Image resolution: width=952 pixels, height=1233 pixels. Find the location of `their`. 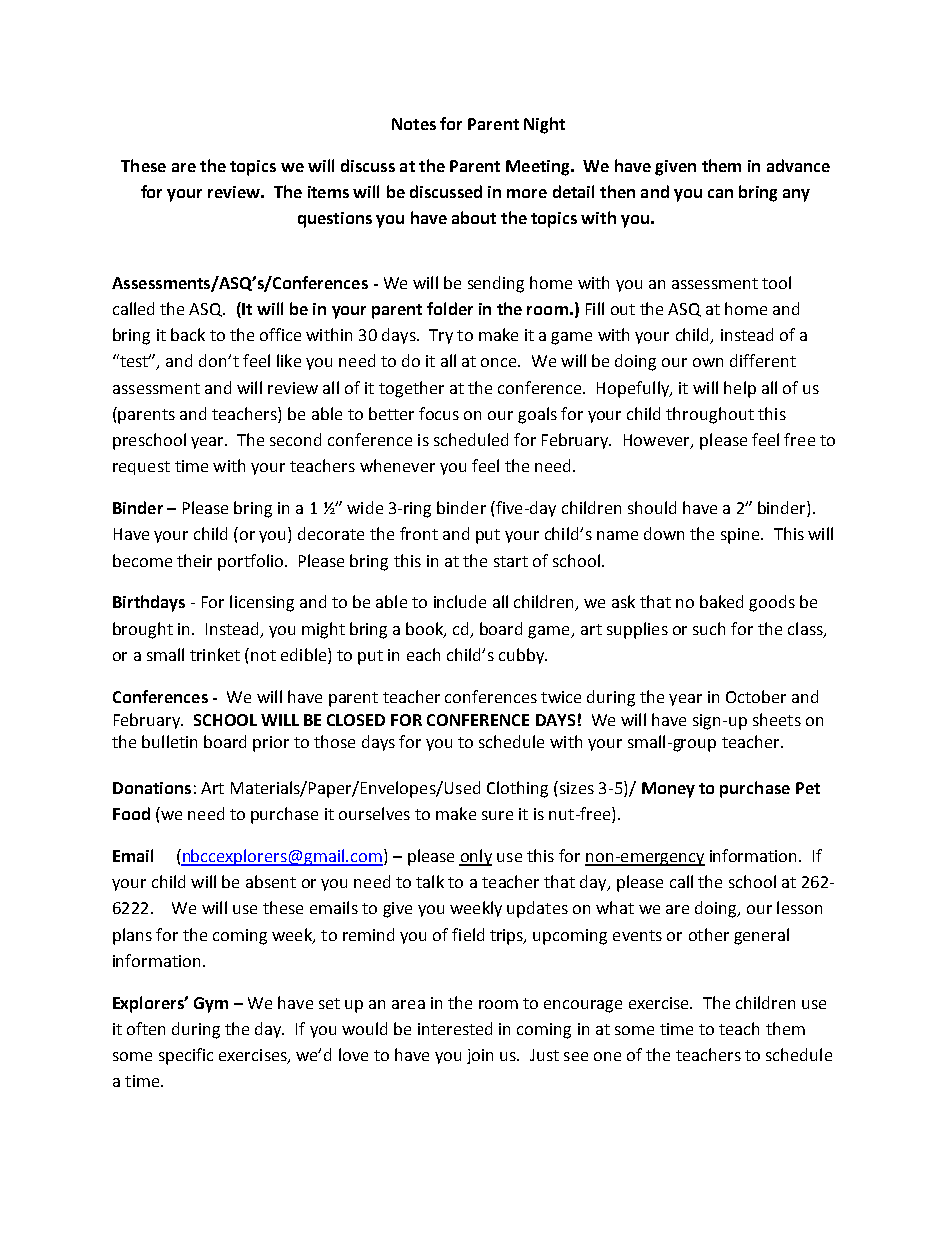

their is located at coordinates (194, 560).
